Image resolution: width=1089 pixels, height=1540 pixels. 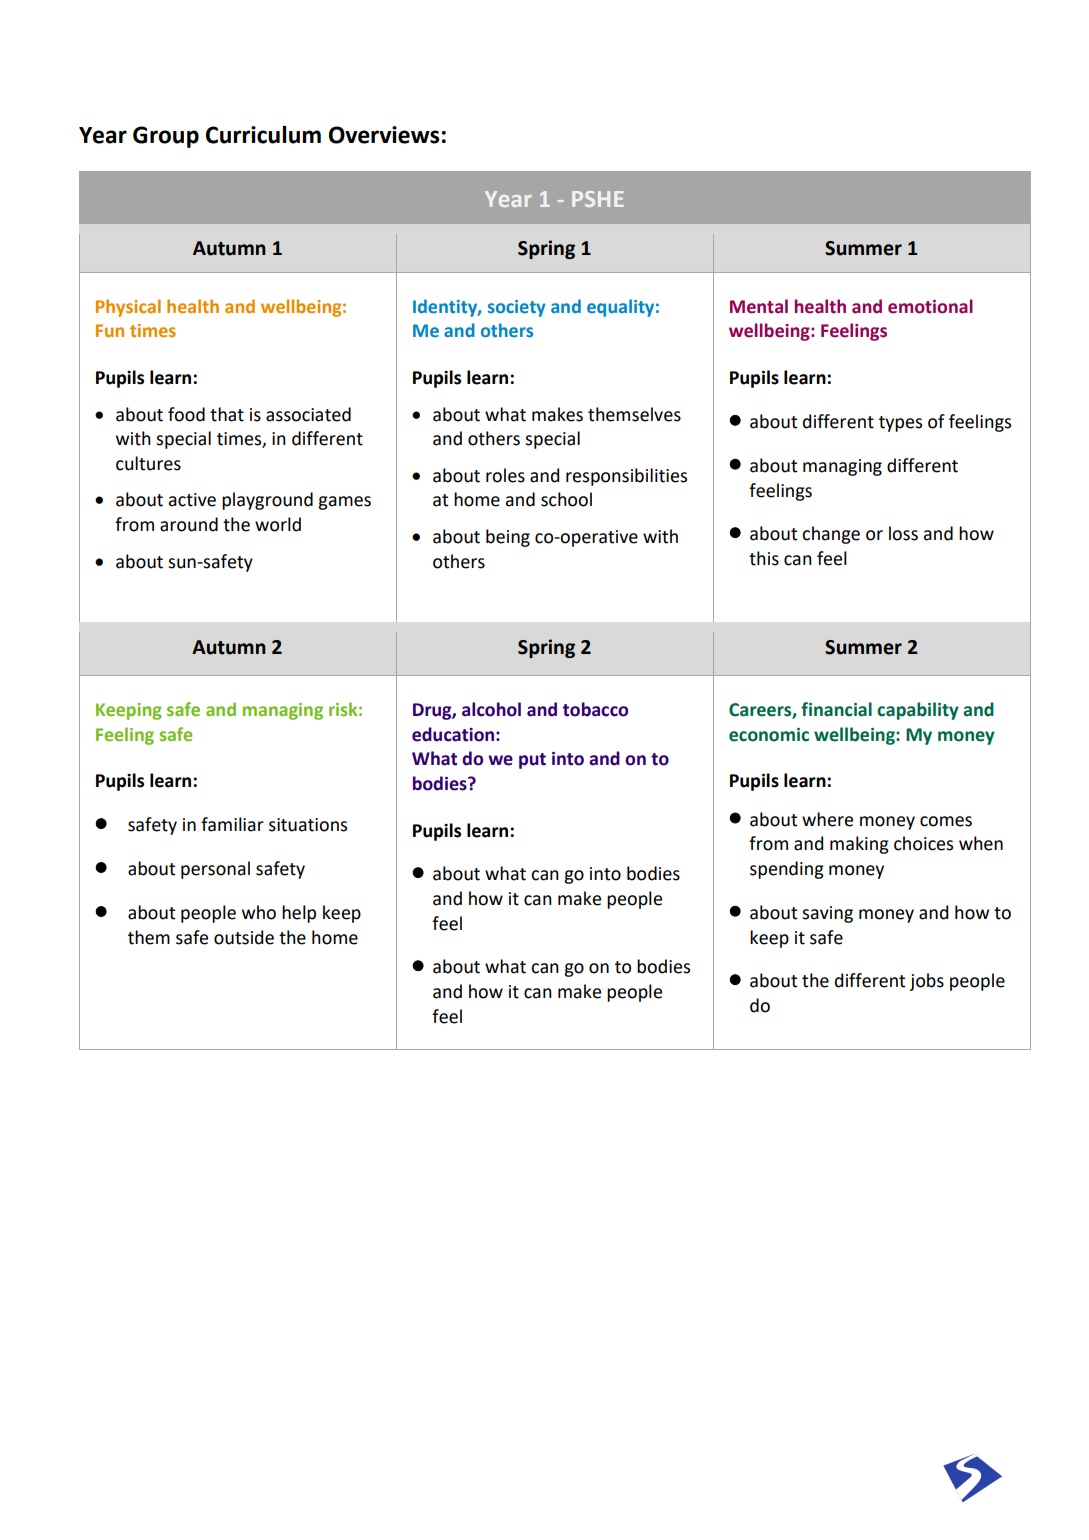 What do you see at coordinates (232, 824) in the screenshot?
I see `familiar` at bounding box center [232, 824].
